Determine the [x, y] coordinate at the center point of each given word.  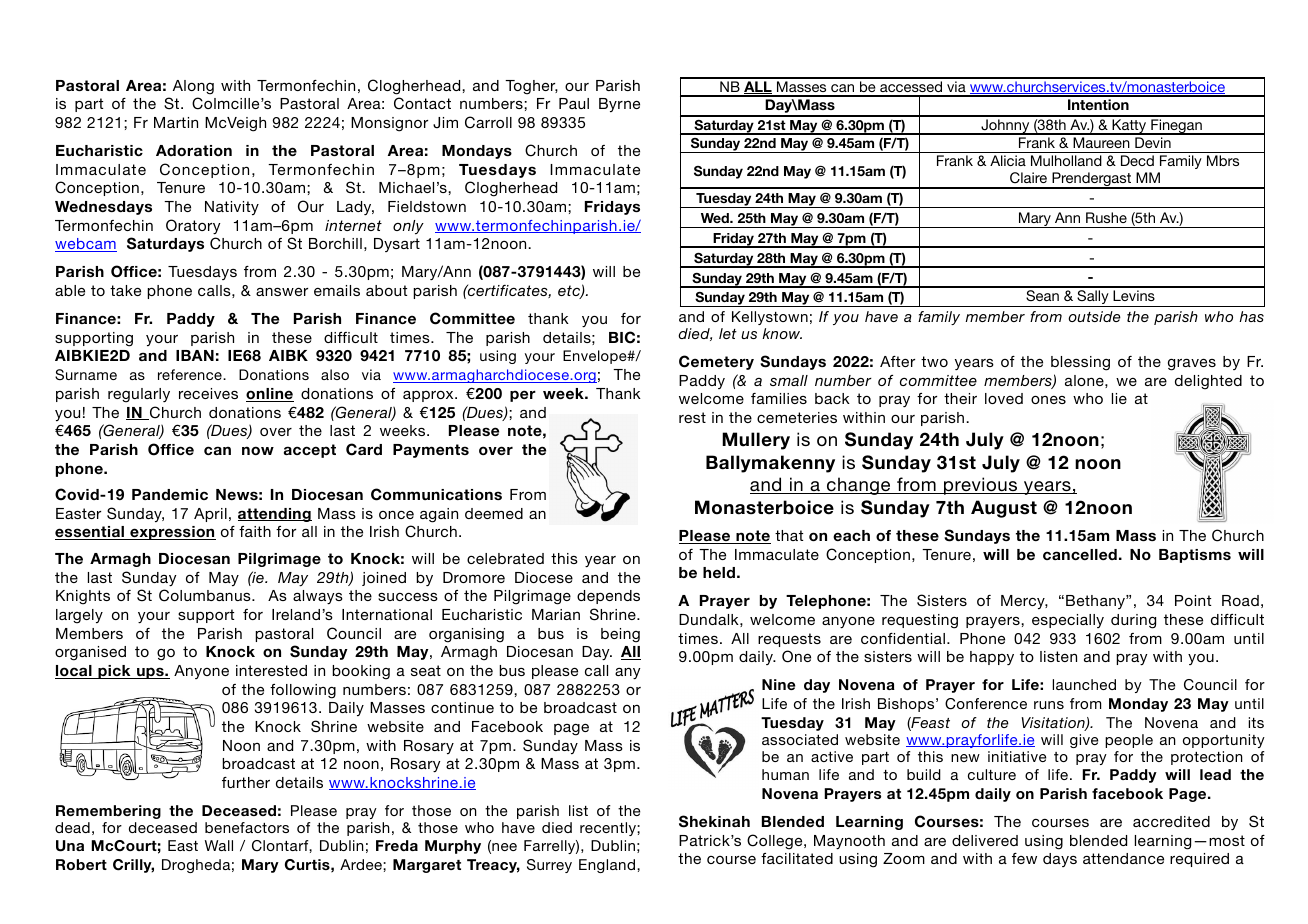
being [620, 635]
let [728, 333]
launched [1084, 684]
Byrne [619, 105]
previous [981, 486]
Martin [176, 122]
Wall [219, 845]
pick [114, 672]
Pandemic [170, 494]
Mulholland [1066, 160]
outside [1094, 316]
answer [282, 292]
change [859, 486]
